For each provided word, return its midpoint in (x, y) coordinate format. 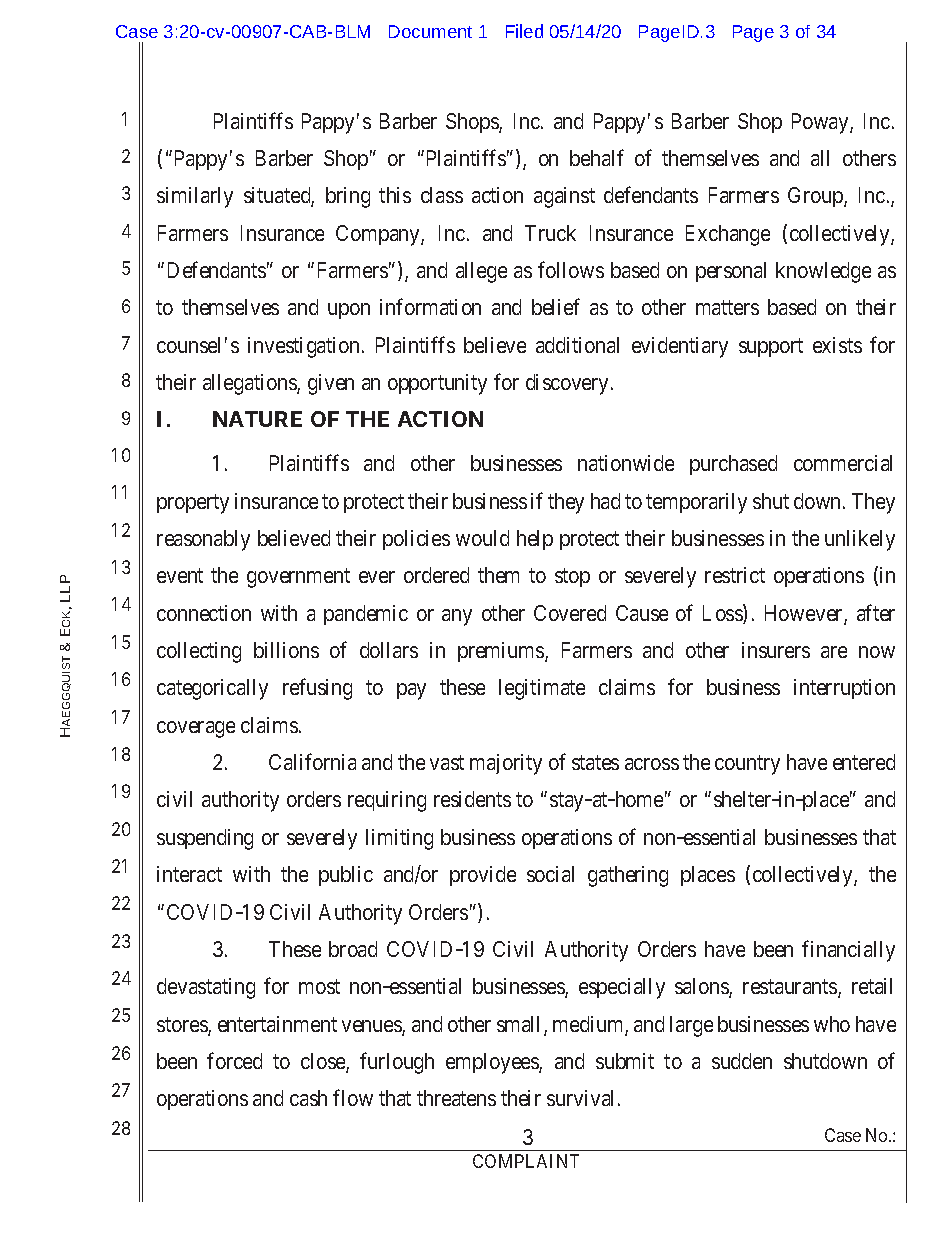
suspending (205, 839)
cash (308, 1098)
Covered (570, 613)
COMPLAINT (526, 1161)
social (550, 874)
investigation (305, 347)
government (298, 578)
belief (556, 307)
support (771, 347)
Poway (821, 123)
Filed (524, 31)
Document (430, 31)
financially (848, 951)
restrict (735, 575)
